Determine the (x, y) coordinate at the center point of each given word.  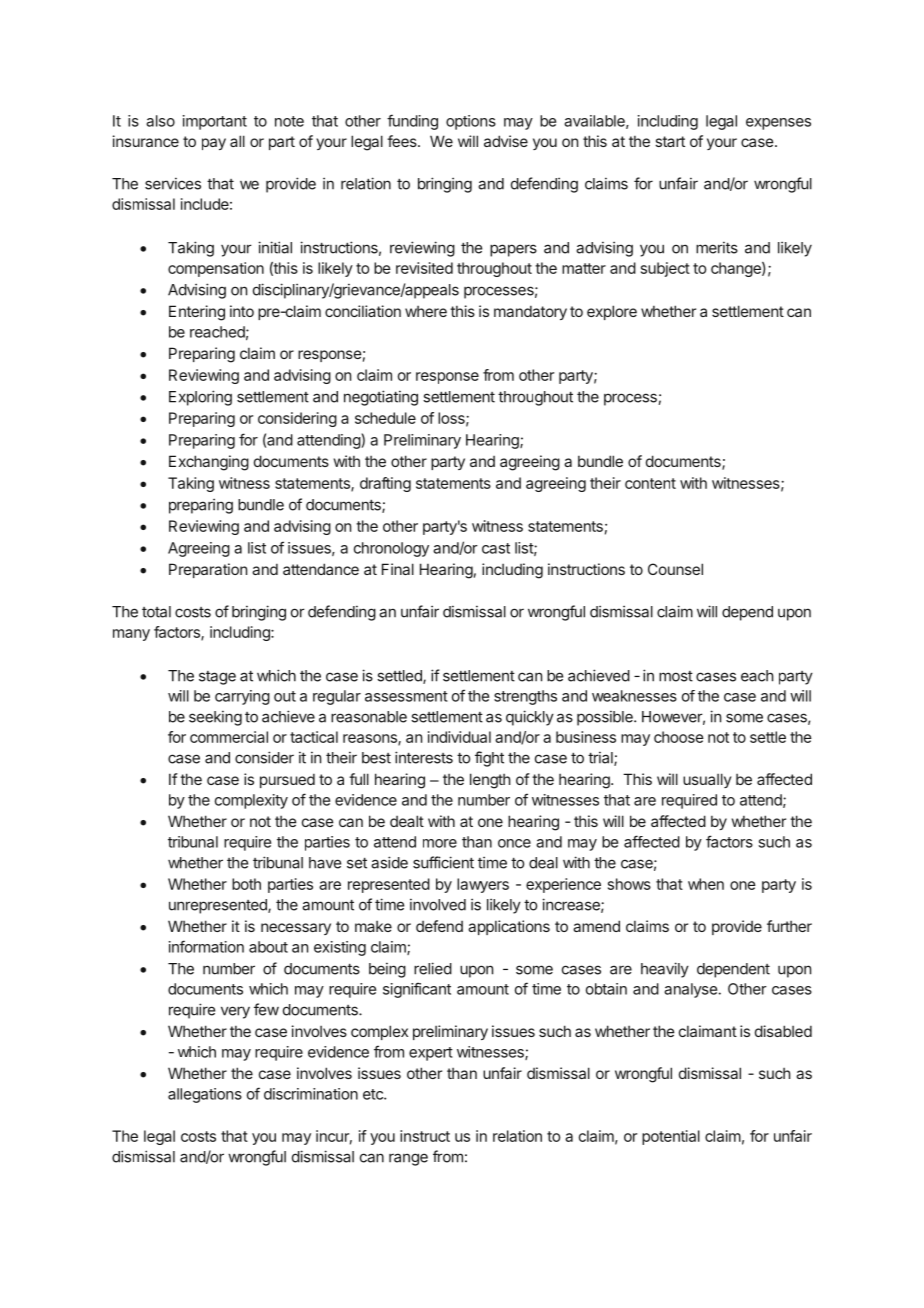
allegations (205, 1095)
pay (214, 144)
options (471, 122)
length (490, 781)
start (670, 141)
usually (707, 780)
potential (671, 1137)
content (650, 483)
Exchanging (209, 463)
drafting (385, 484)
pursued (287, 780)
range (408, 1159)
